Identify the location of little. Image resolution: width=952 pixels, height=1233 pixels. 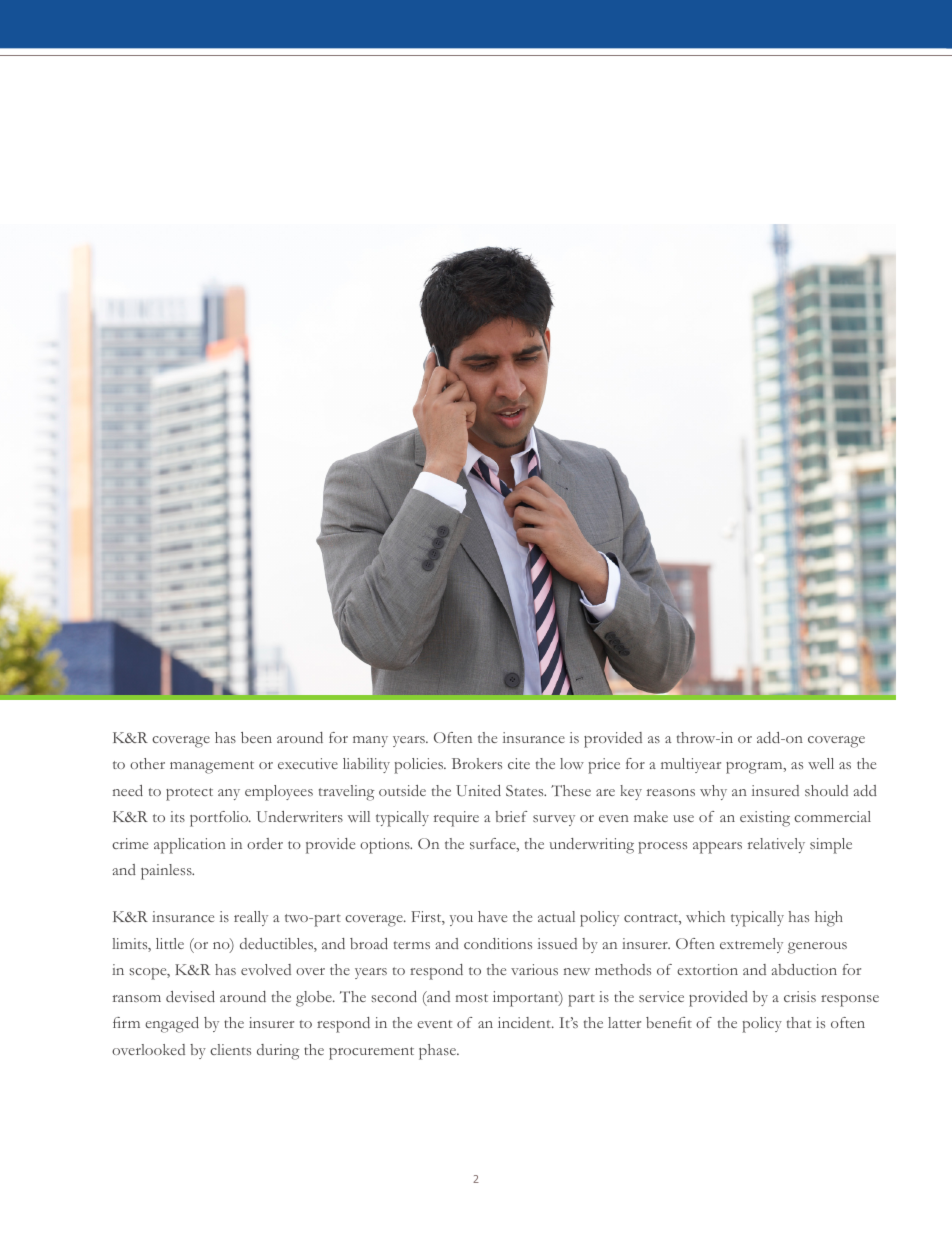
(170, 943).
